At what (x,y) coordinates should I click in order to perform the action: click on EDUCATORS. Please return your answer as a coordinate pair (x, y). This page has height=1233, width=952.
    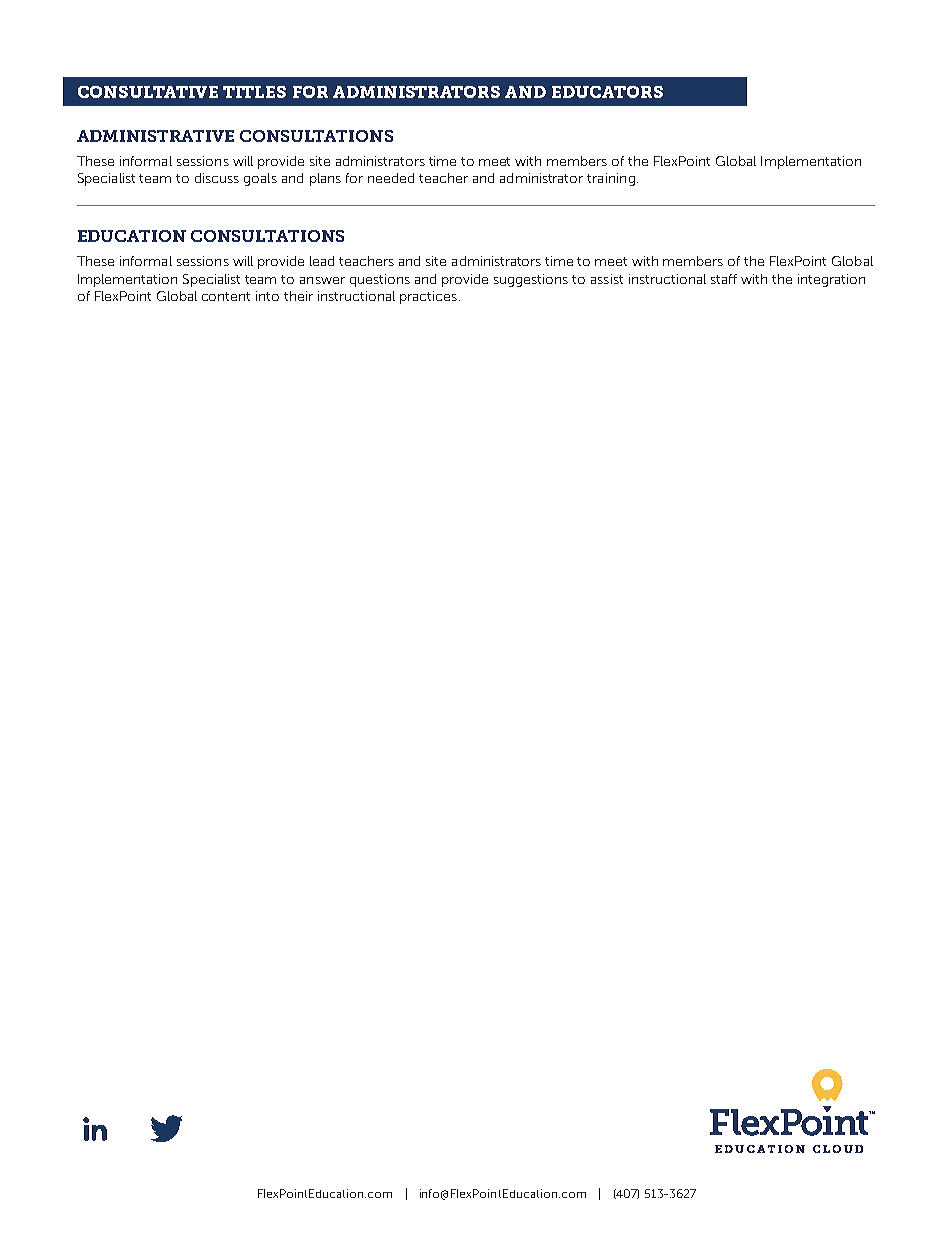
    Looking at the image, I should click on (607, 92).
